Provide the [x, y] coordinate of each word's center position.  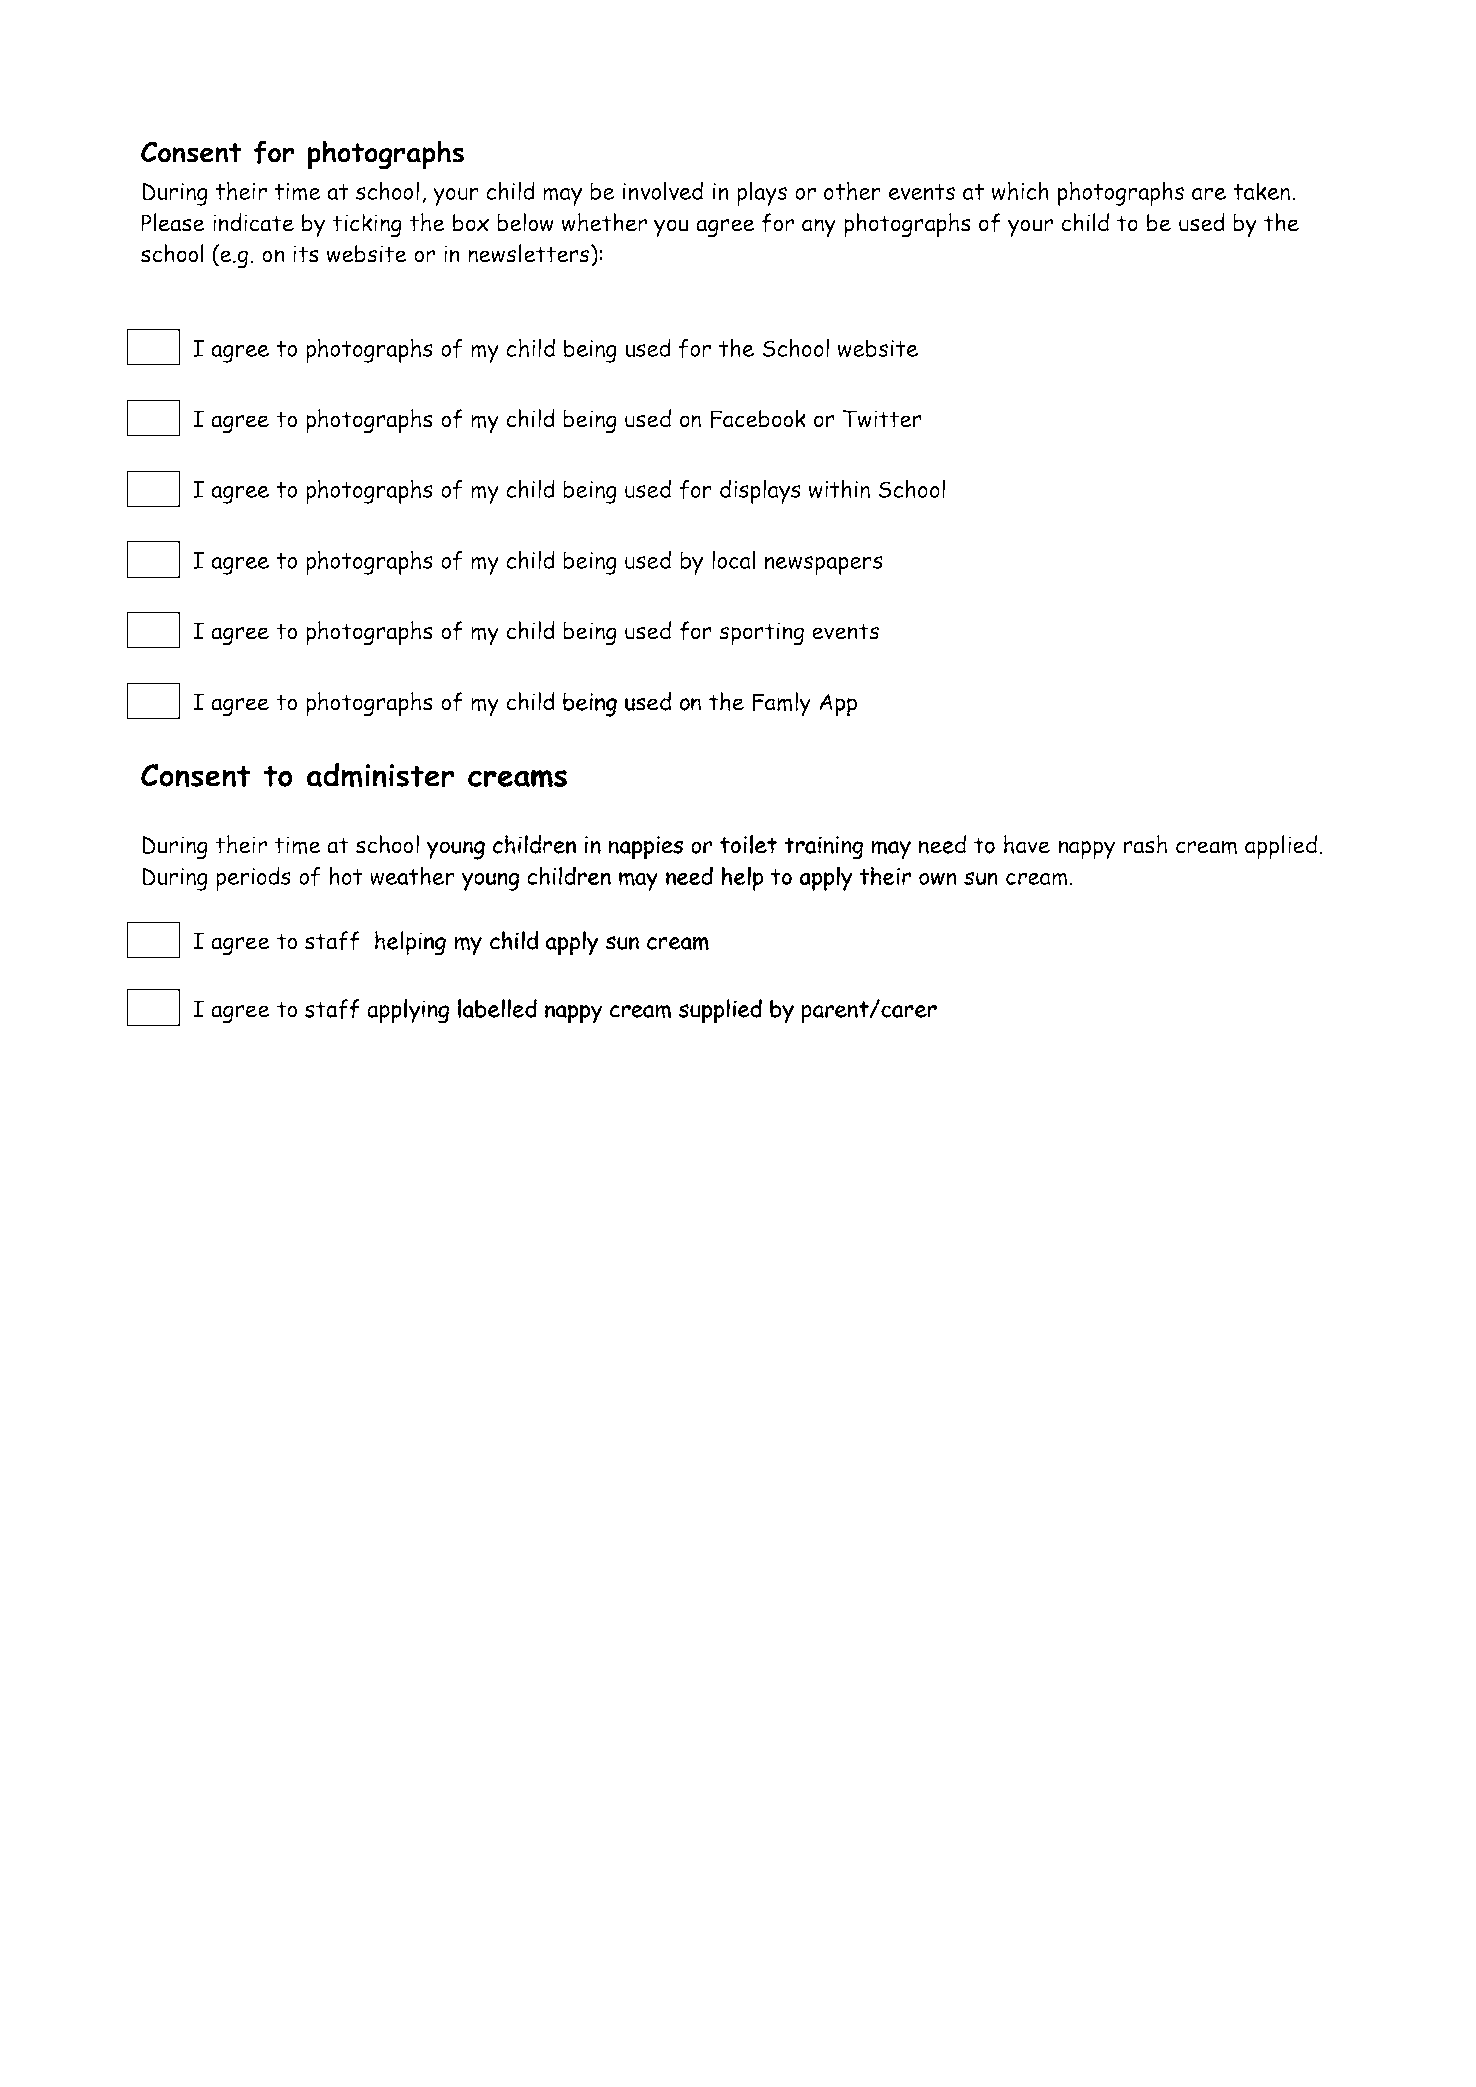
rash [1145, 844]
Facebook [758, 419]
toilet [748, 844]
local [734, 559]
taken [1261, 191]
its [306, 254]
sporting [761, 634]
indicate [253, 222]
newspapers [824, 565]
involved [663, 190]
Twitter [882, 419]
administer [380, 775]
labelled [497, 1008]
